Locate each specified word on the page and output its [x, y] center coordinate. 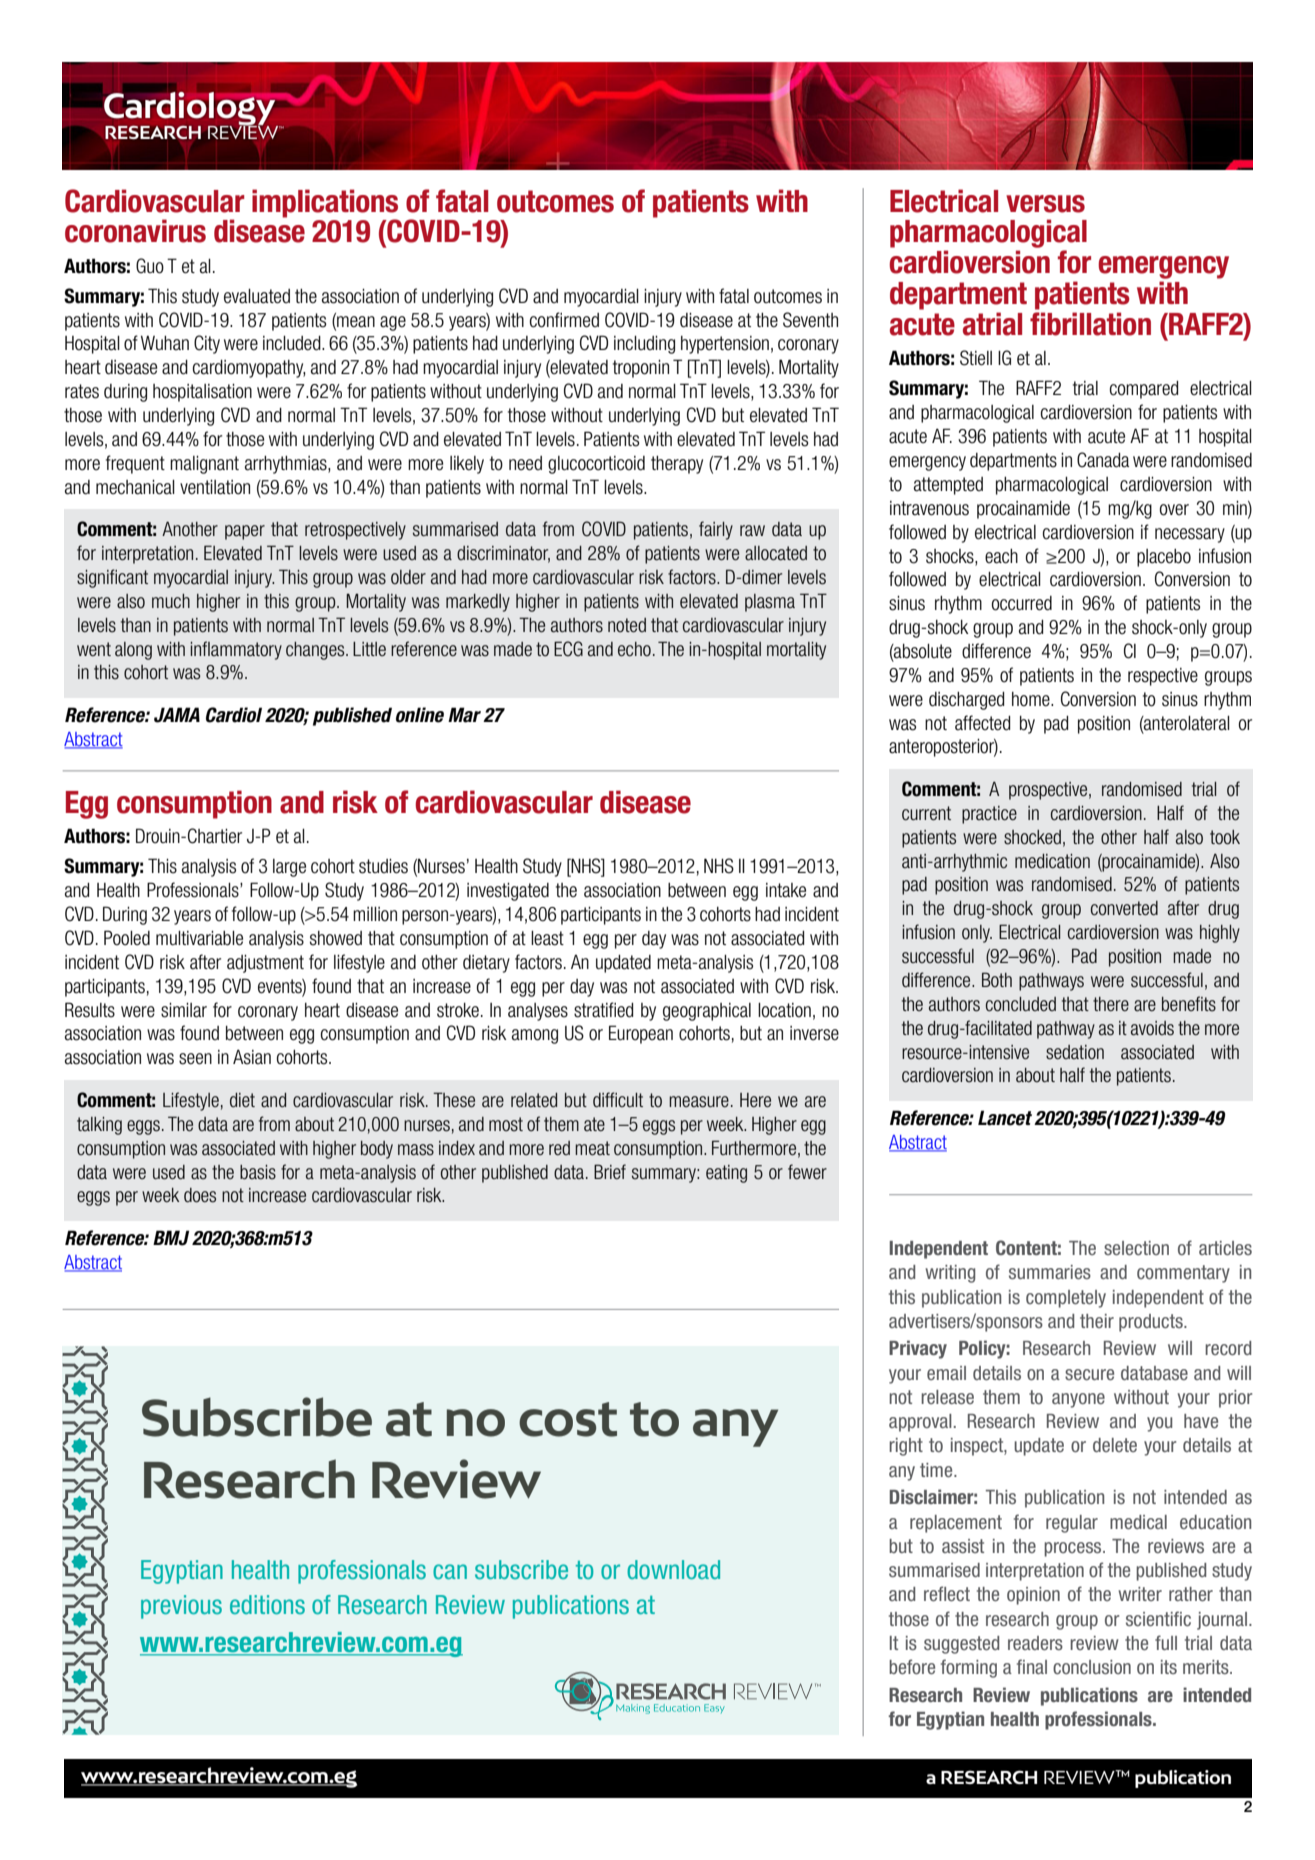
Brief [610, 1171]
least [547, 938]
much [171, 601]
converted [1124, 908]
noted [627, 625]
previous [181, 1607]
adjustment [265, 964]
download [673, 1569]
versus [1045, 204]
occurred [1022, 603]
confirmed [564, 320]
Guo [150, 266]
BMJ [171, 1238]
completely [1066, 1299]
